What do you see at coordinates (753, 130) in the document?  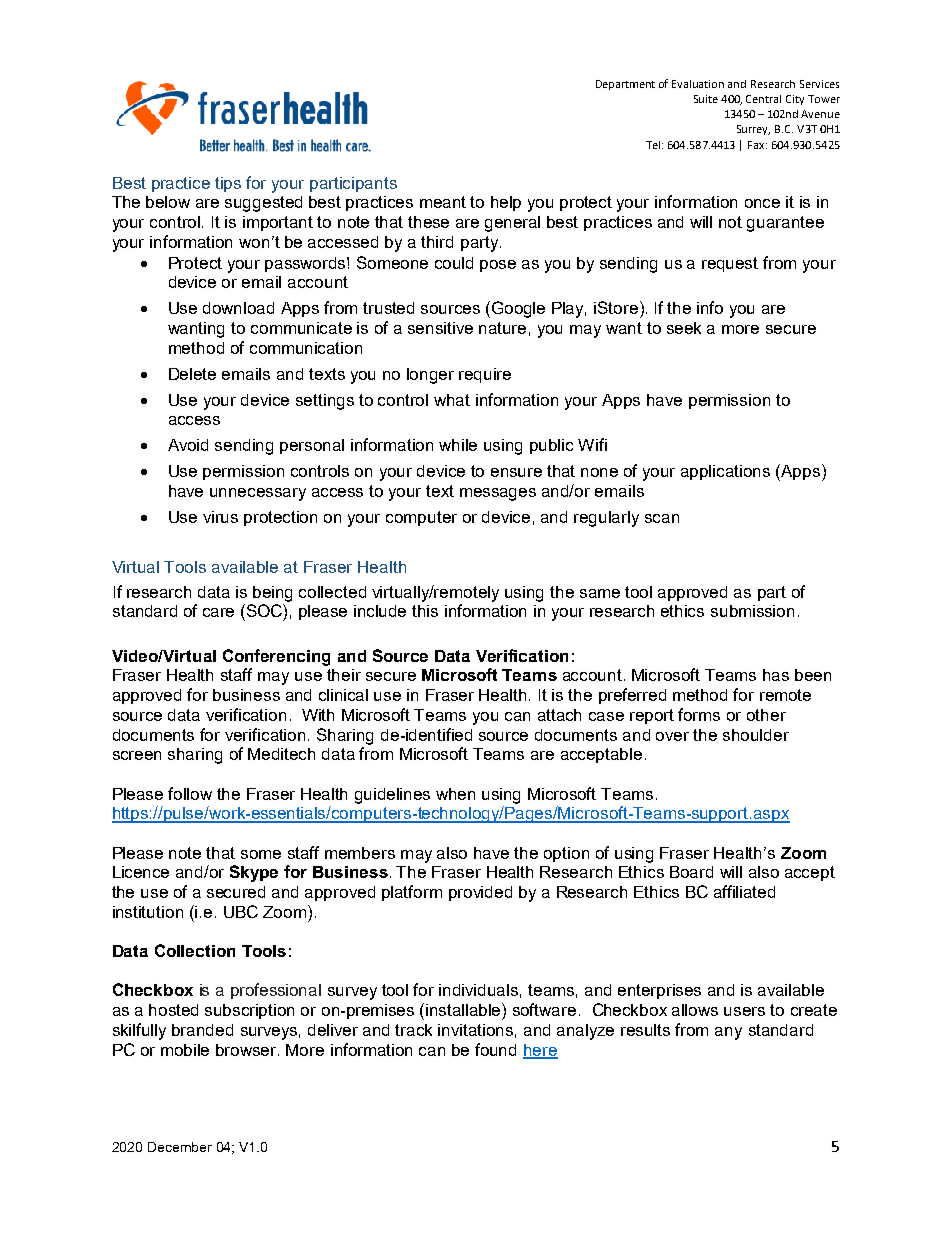 I see `Surrey` at bounding box center [753, 130].
